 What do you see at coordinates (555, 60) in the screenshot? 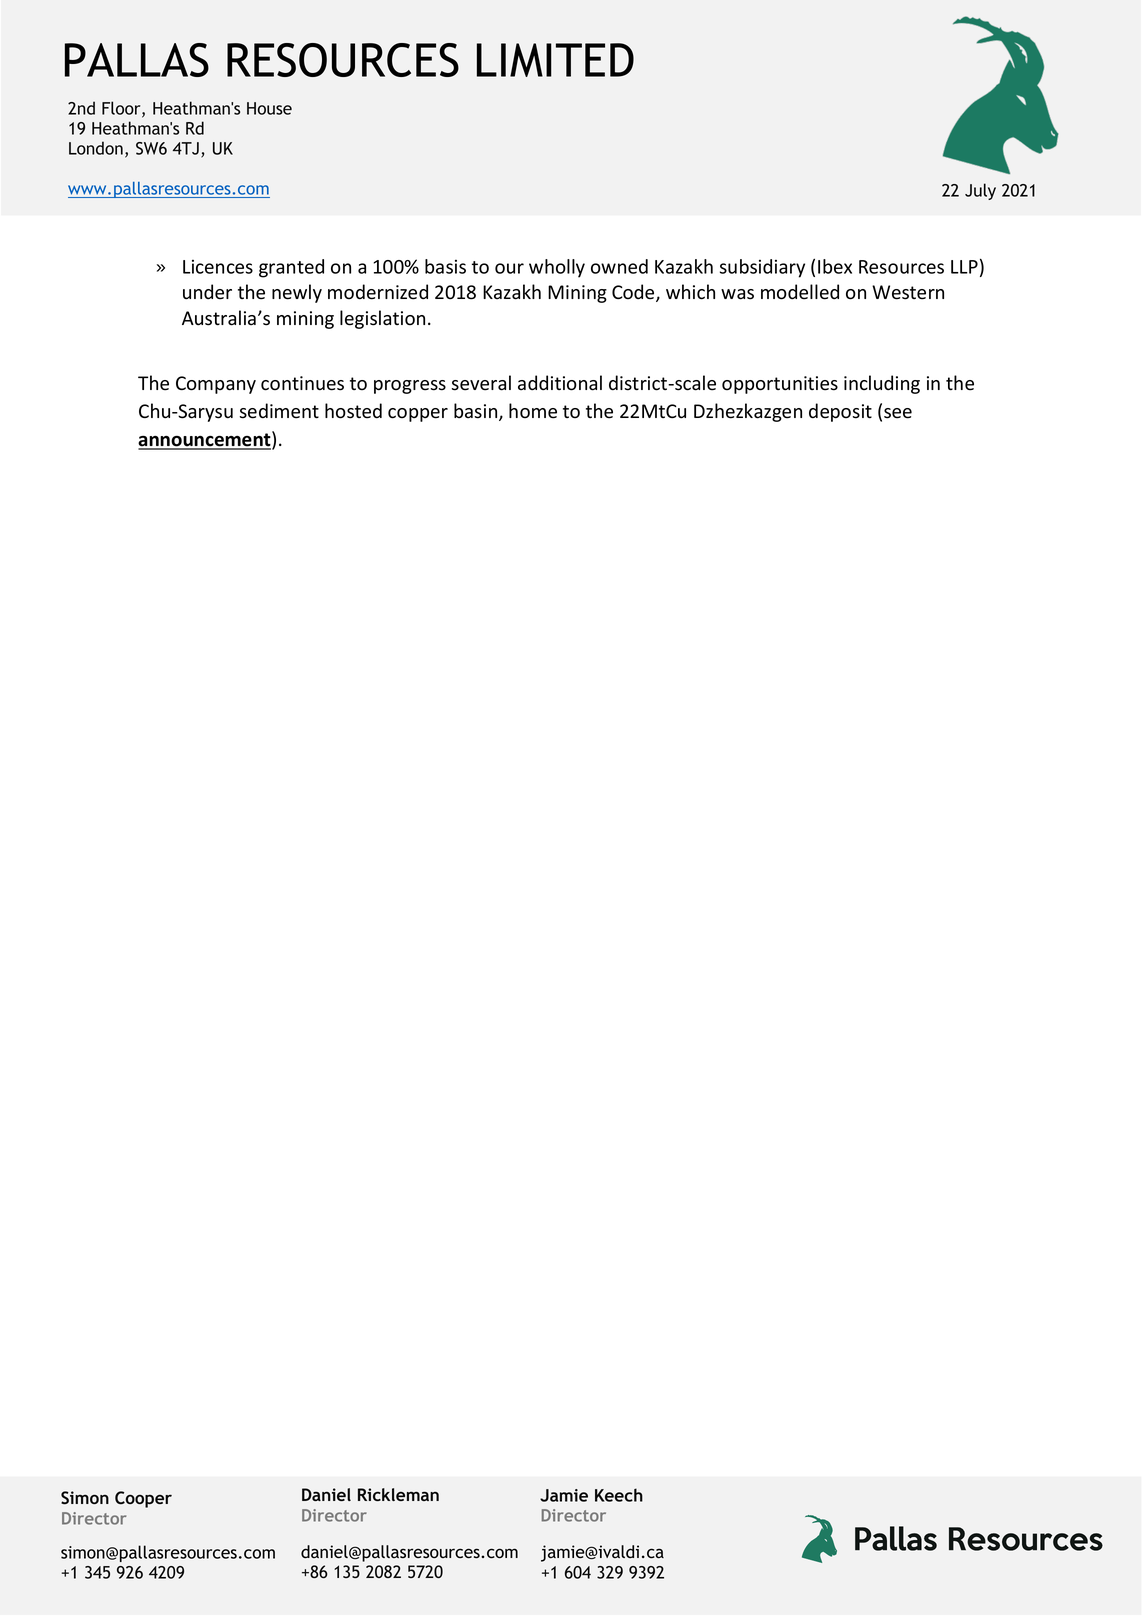
I see `LIMITED` at bounding box center [555, 60].
